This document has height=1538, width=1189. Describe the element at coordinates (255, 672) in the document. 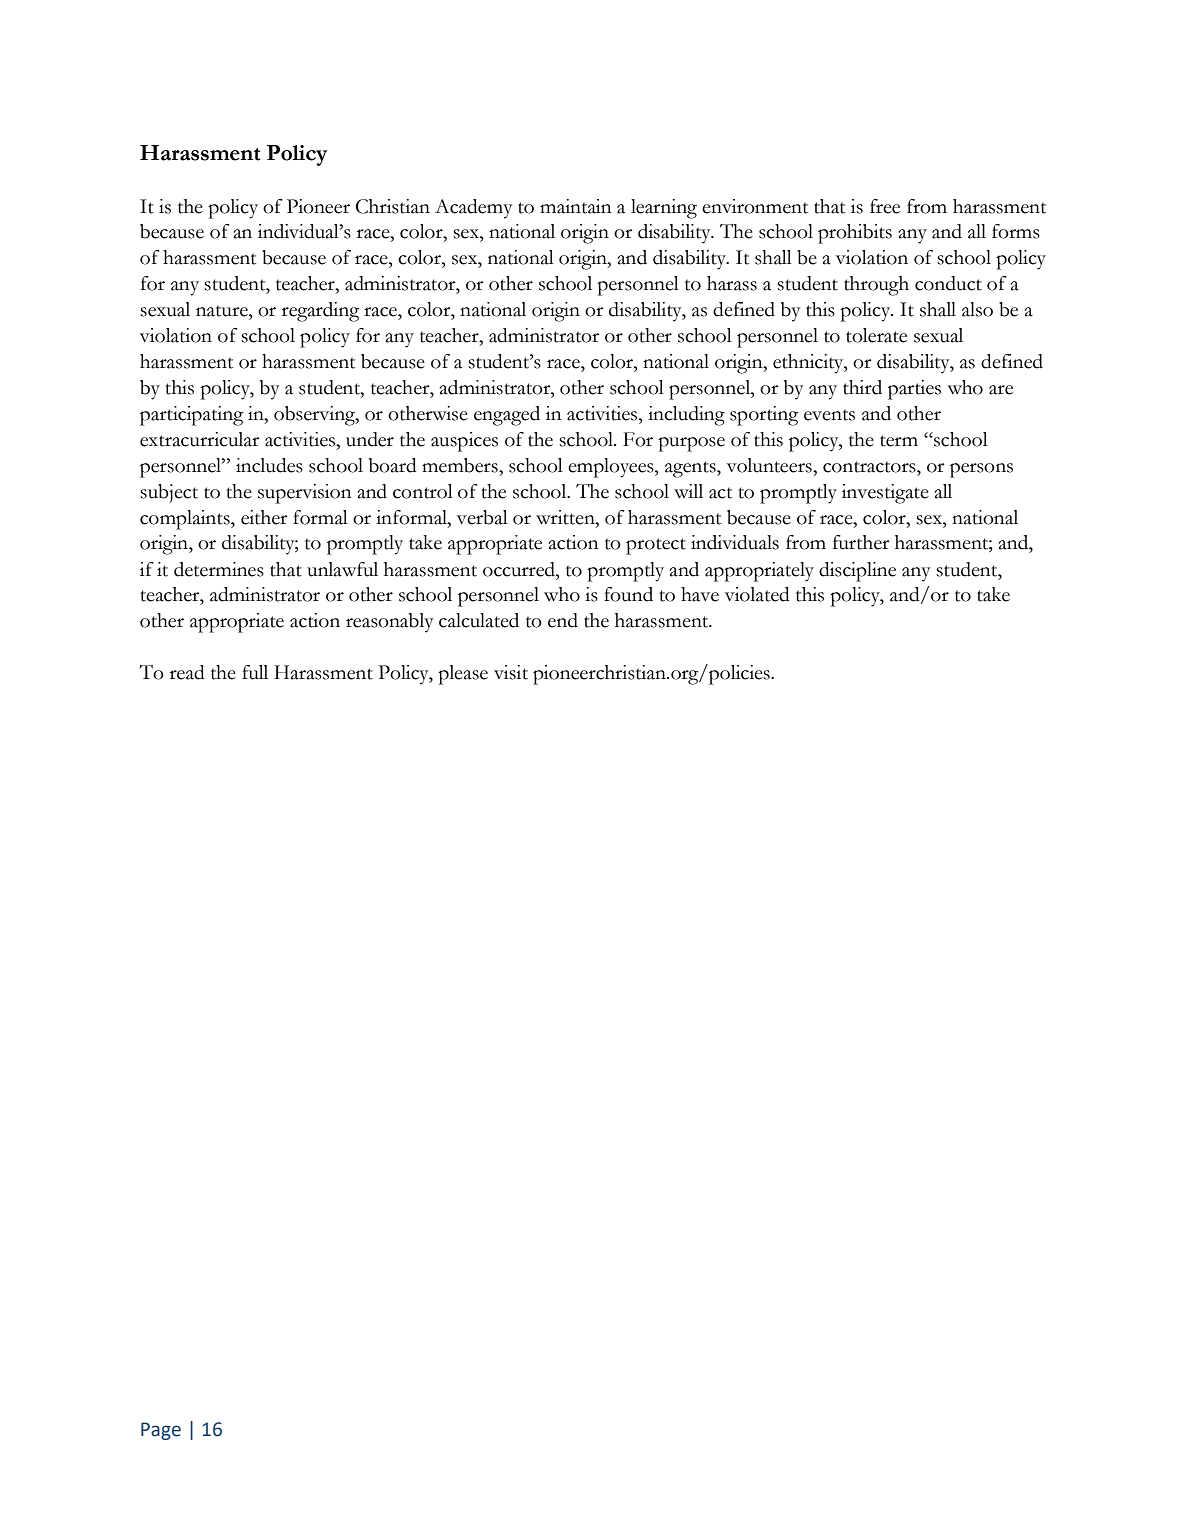

I see `full` at that location.
